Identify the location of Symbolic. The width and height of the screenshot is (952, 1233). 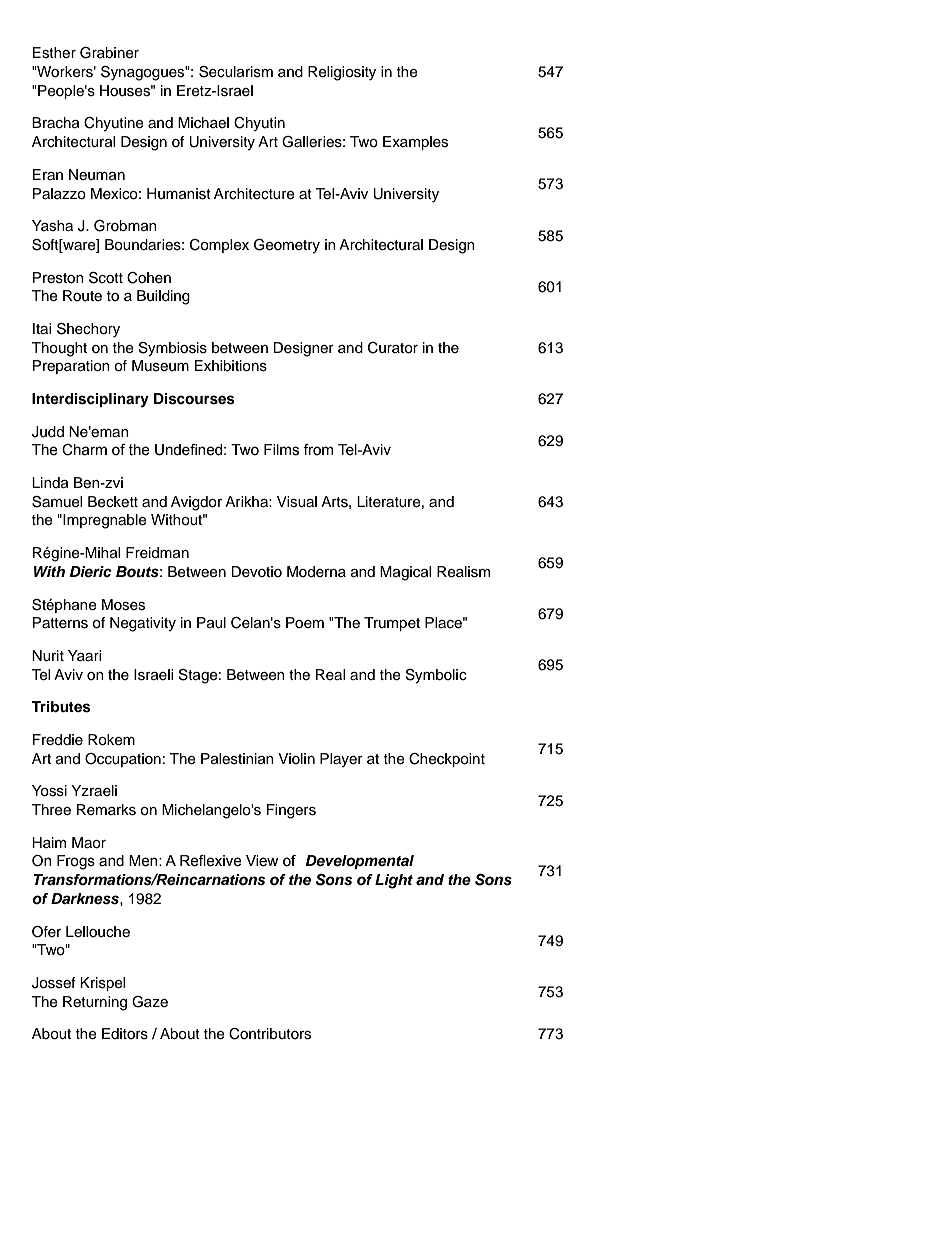
(436, 676).
